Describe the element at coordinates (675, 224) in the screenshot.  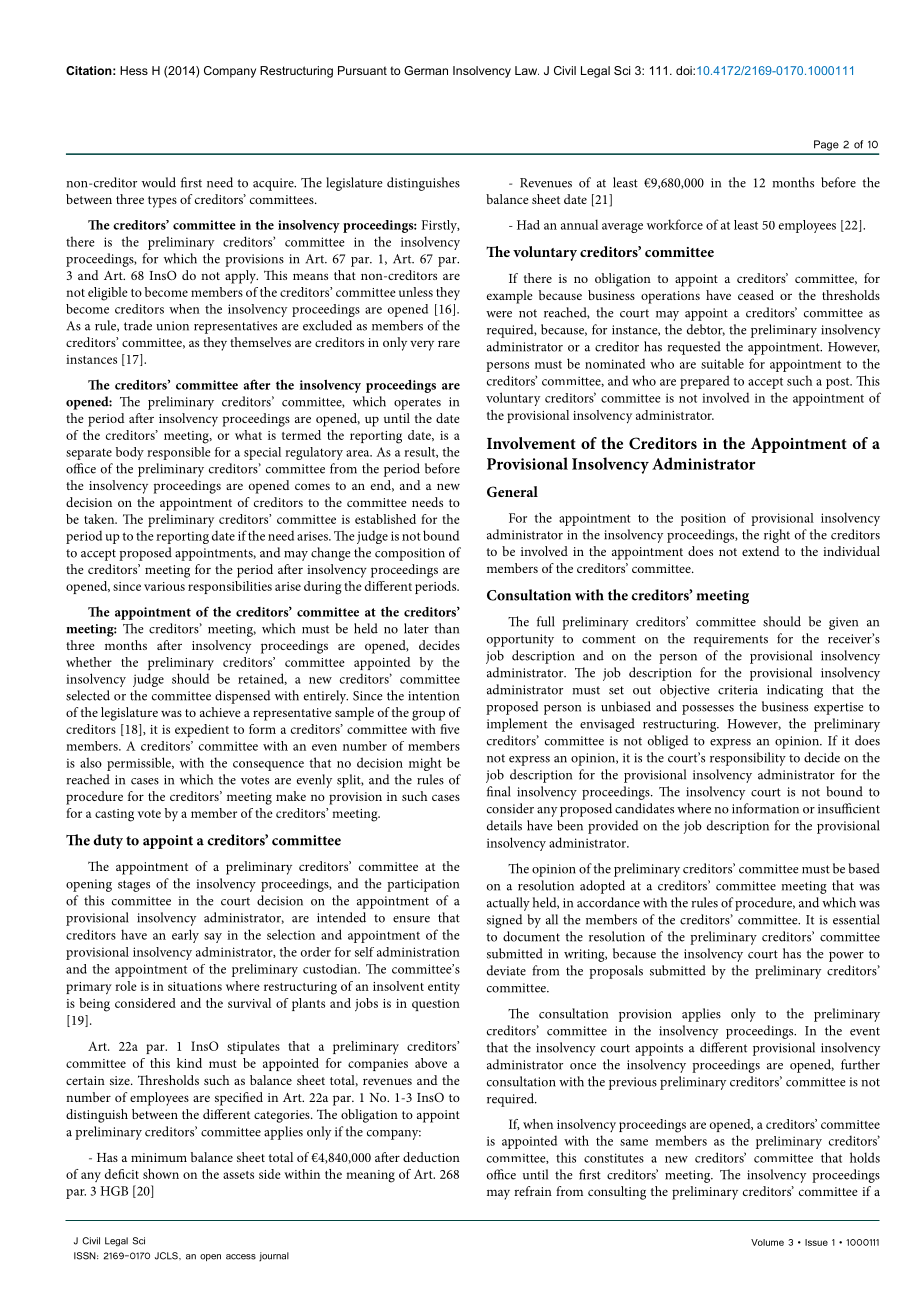
I see `workforce` at that location.
